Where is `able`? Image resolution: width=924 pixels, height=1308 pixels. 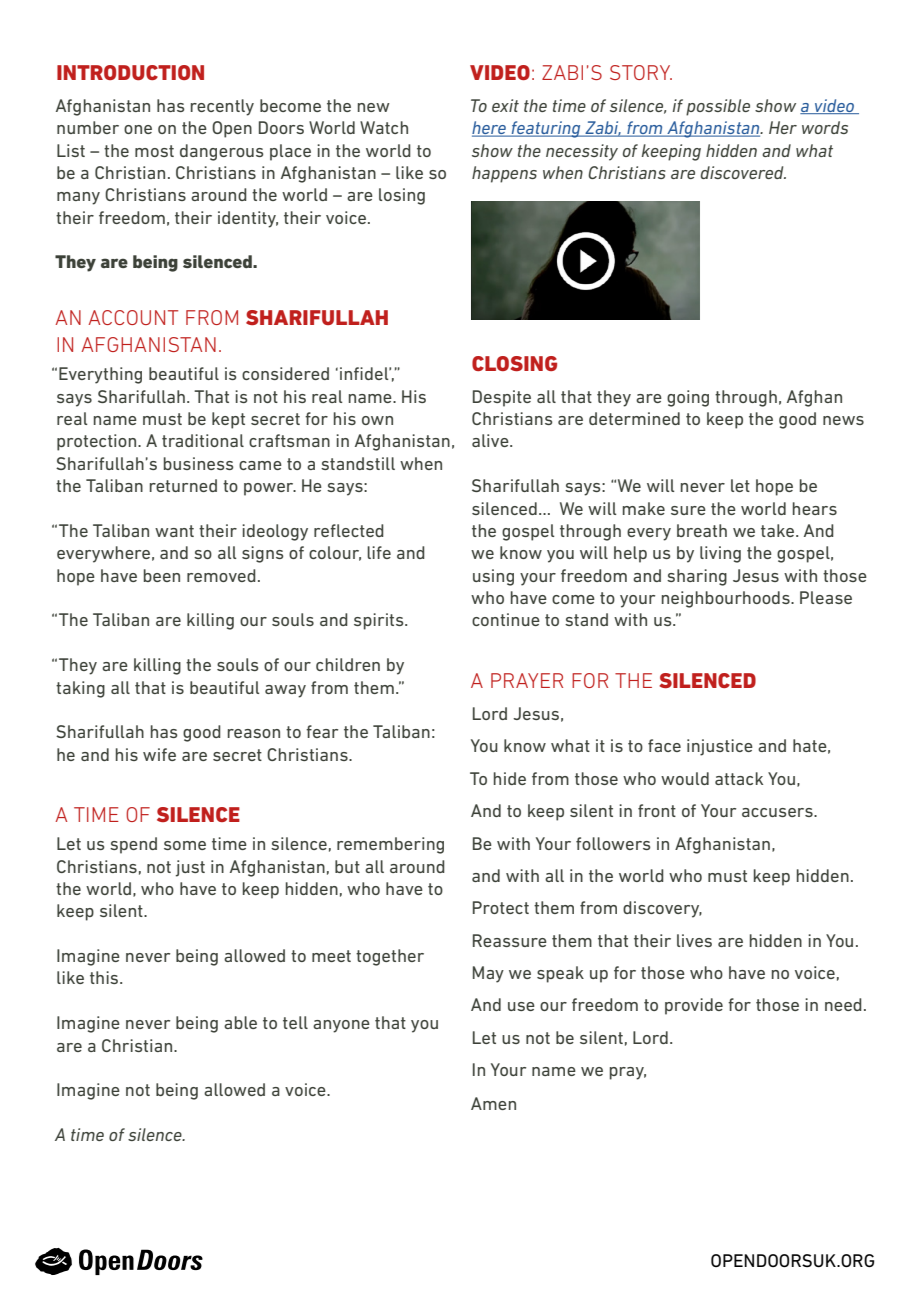
able is located at coordinates (240, 1022).
